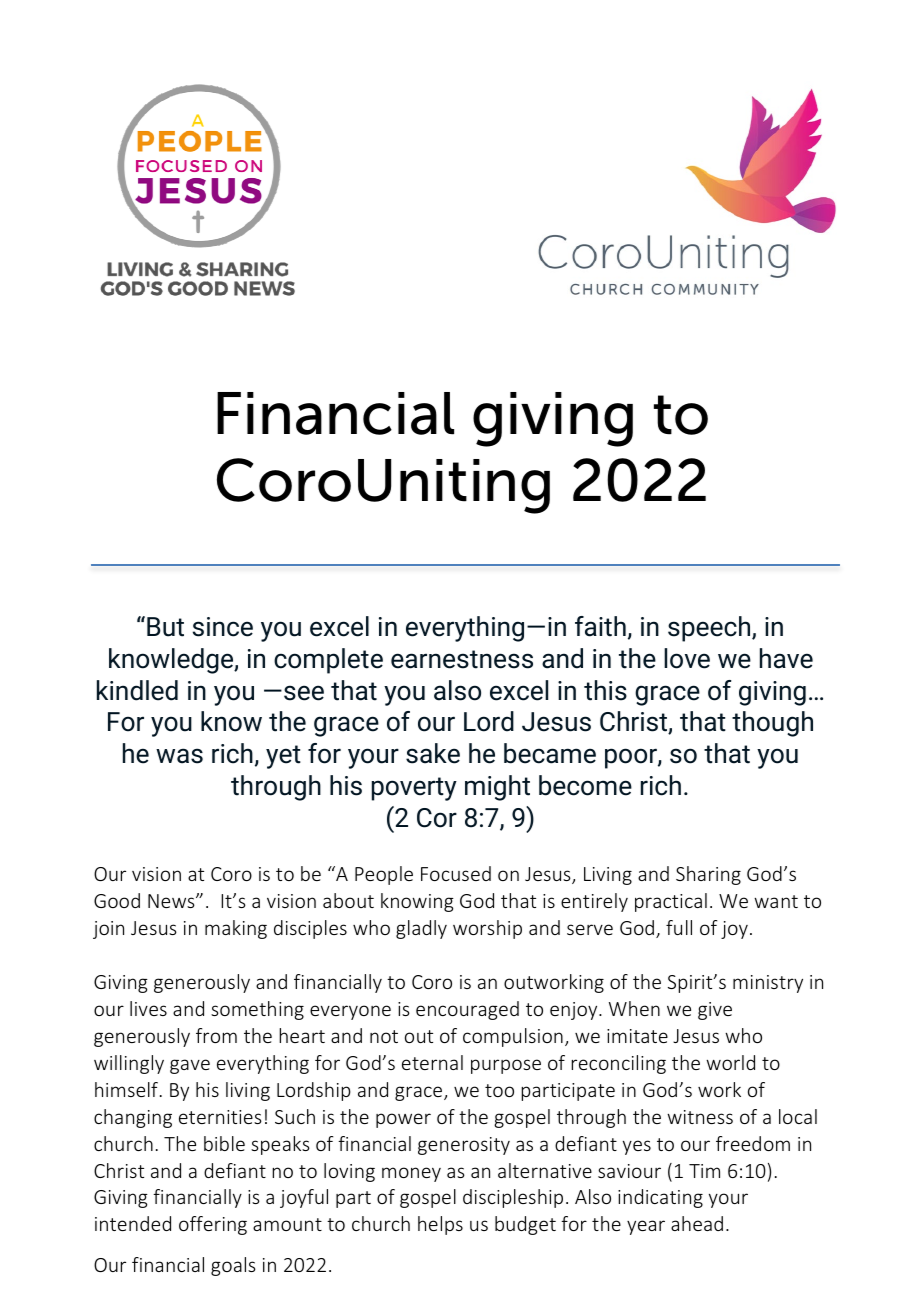  Describe the element at coordinates (440, 1225) in the screenshot. I see `helps` at that location.
